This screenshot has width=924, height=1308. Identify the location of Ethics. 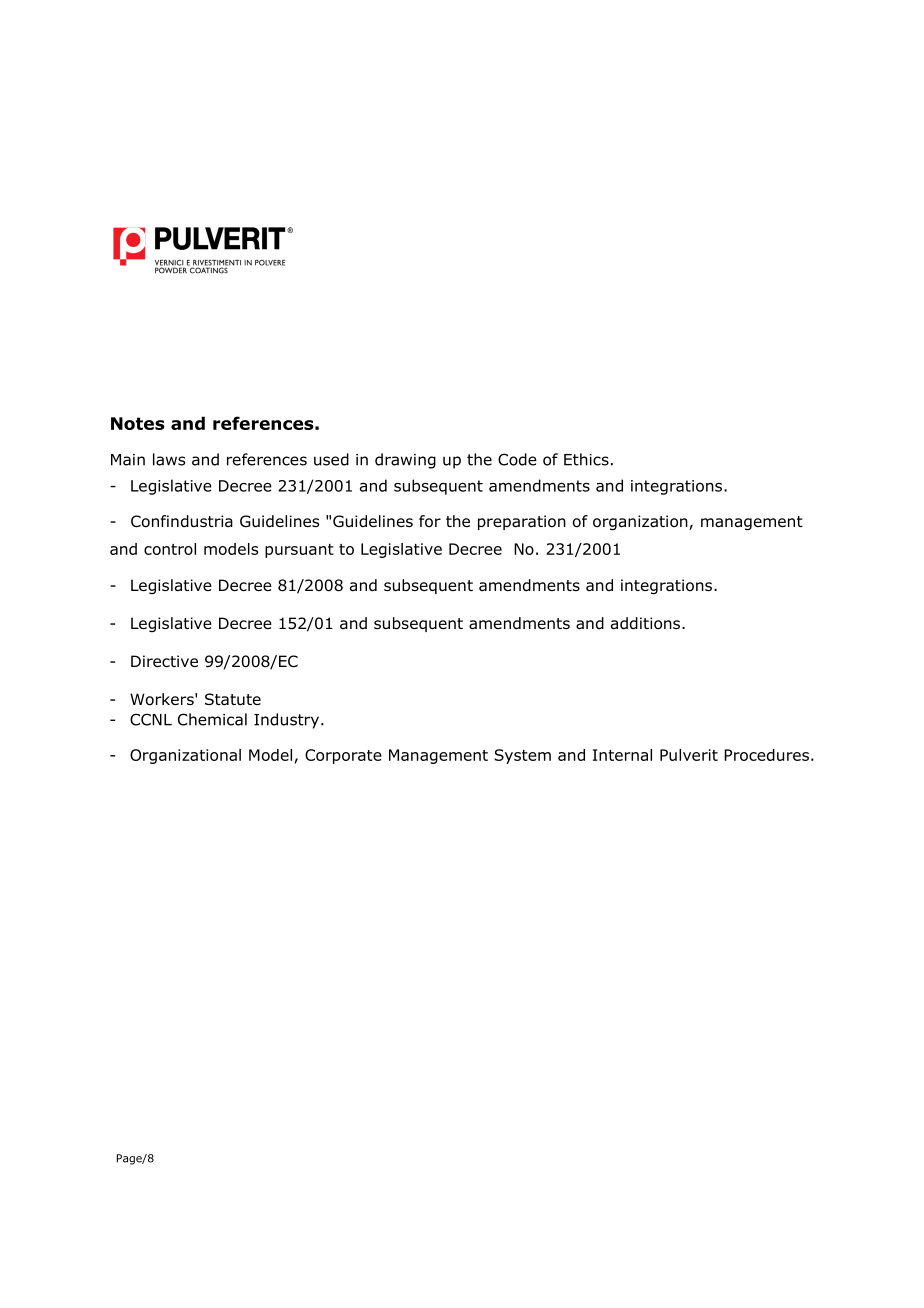
(586, 459).
